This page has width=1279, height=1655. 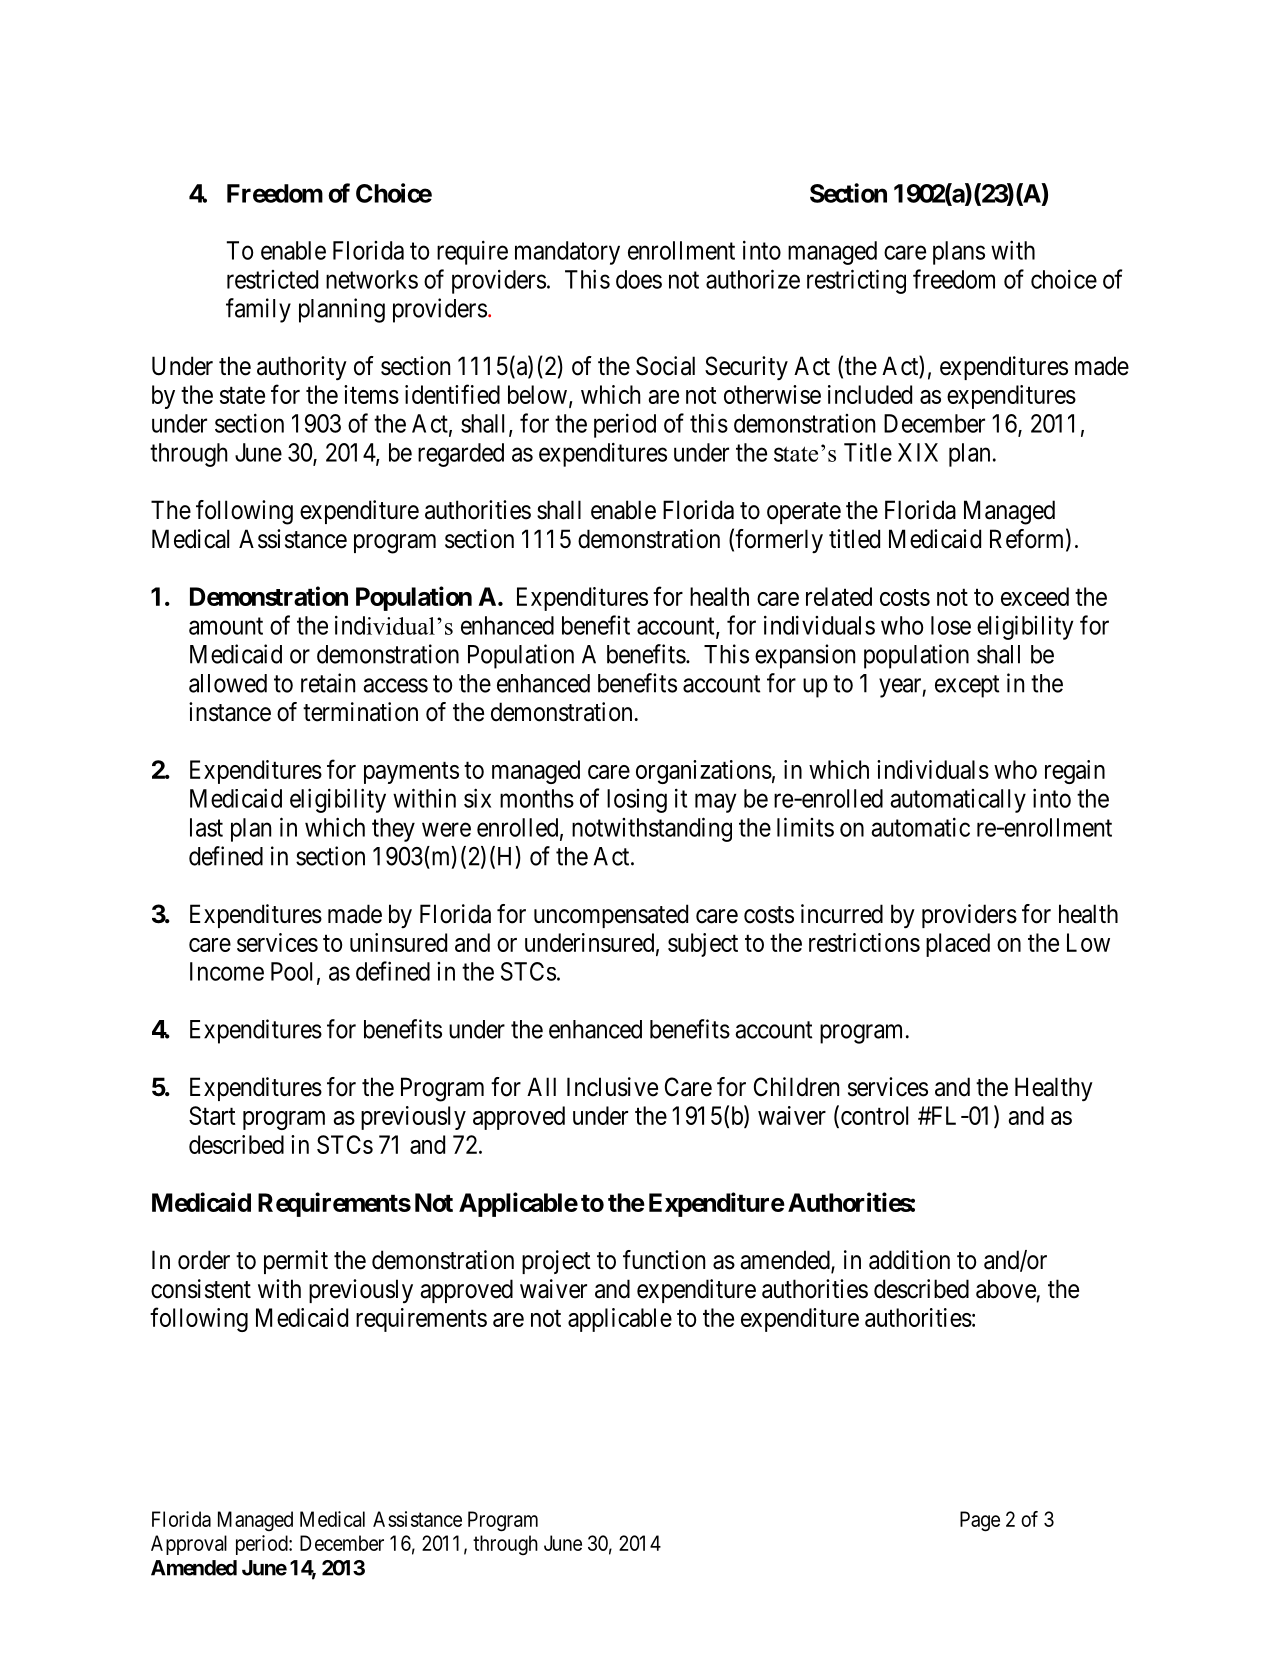 What do you see at coordinates (958, 945) in the page?
I see `placed` at bounding box center [958, 945].
